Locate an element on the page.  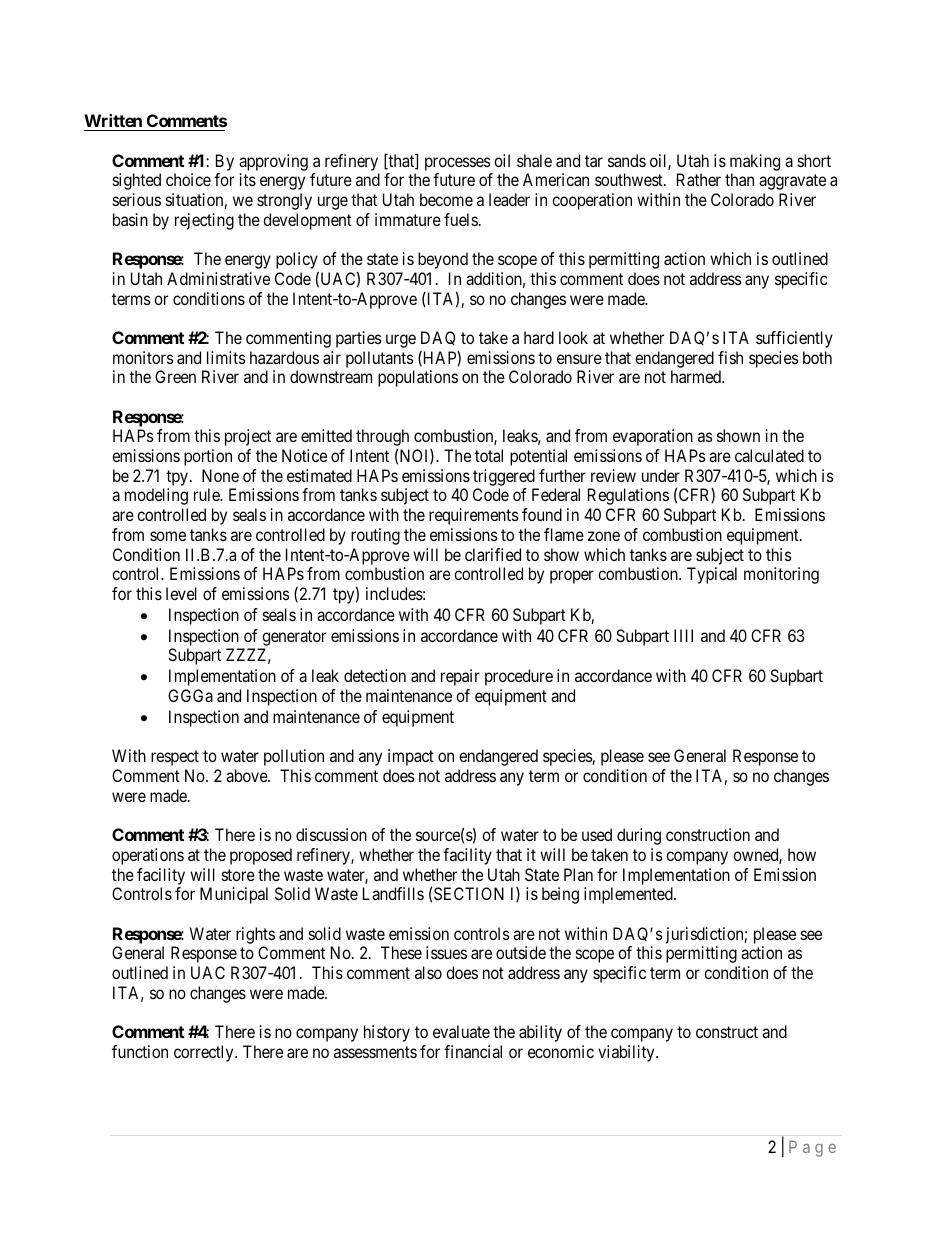
making is located at coordinates (755, 162).
